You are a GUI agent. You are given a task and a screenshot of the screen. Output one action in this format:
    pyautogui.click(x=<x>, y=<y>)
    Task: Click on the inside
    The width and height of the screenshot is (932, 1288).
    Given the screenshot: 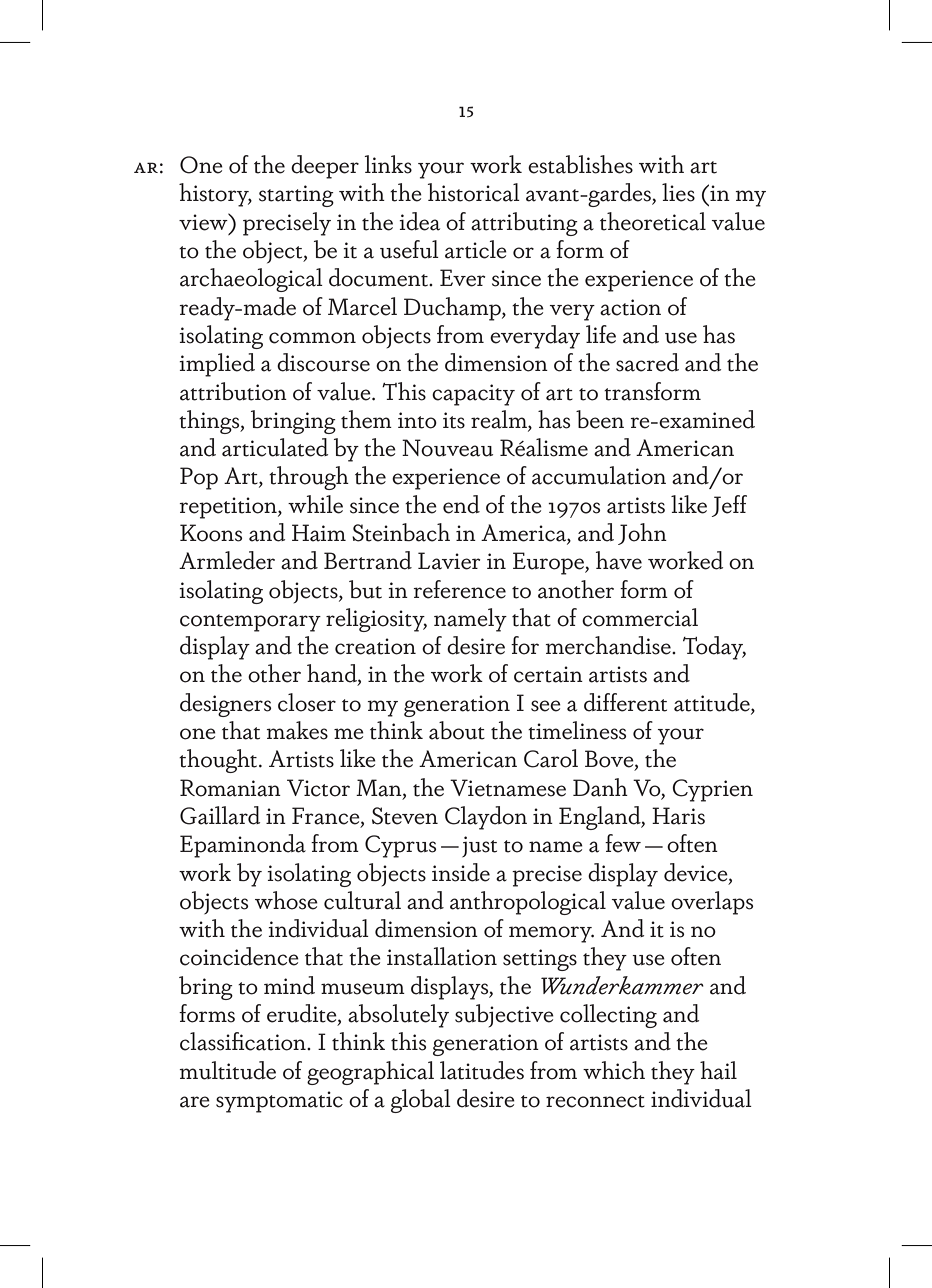 What is the action you would take?
    pyautogui.click(x=461, y=872)
